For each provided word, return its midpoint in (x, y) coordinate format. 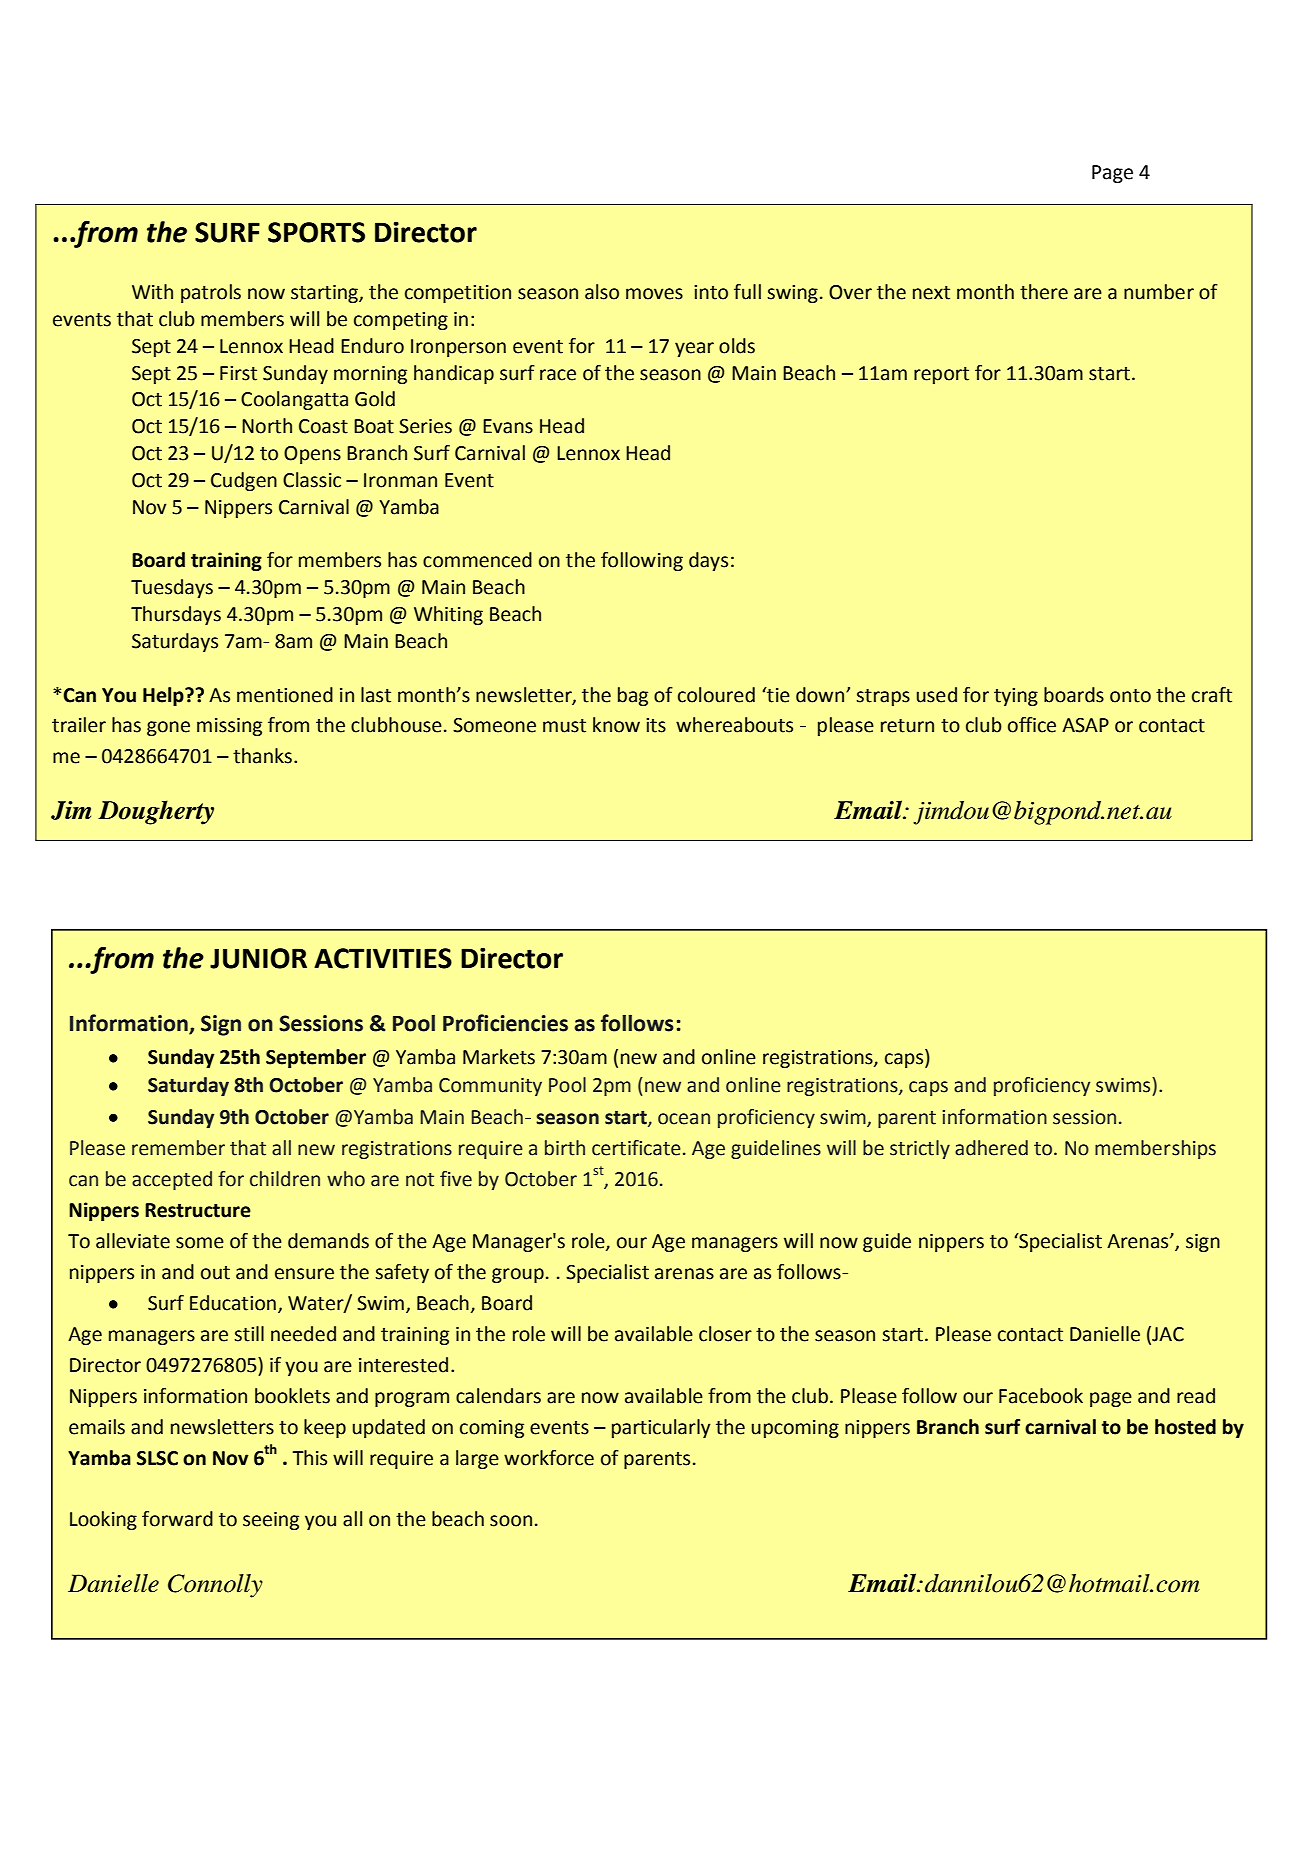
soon (511, 1521)
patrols (211, 293)
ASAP (1085, 725)
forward (177, 1519)
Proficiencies (505, 1023)
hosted (1185, 1427)
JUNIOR (258, 958)
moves (654, 294)
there (1044, 292)
